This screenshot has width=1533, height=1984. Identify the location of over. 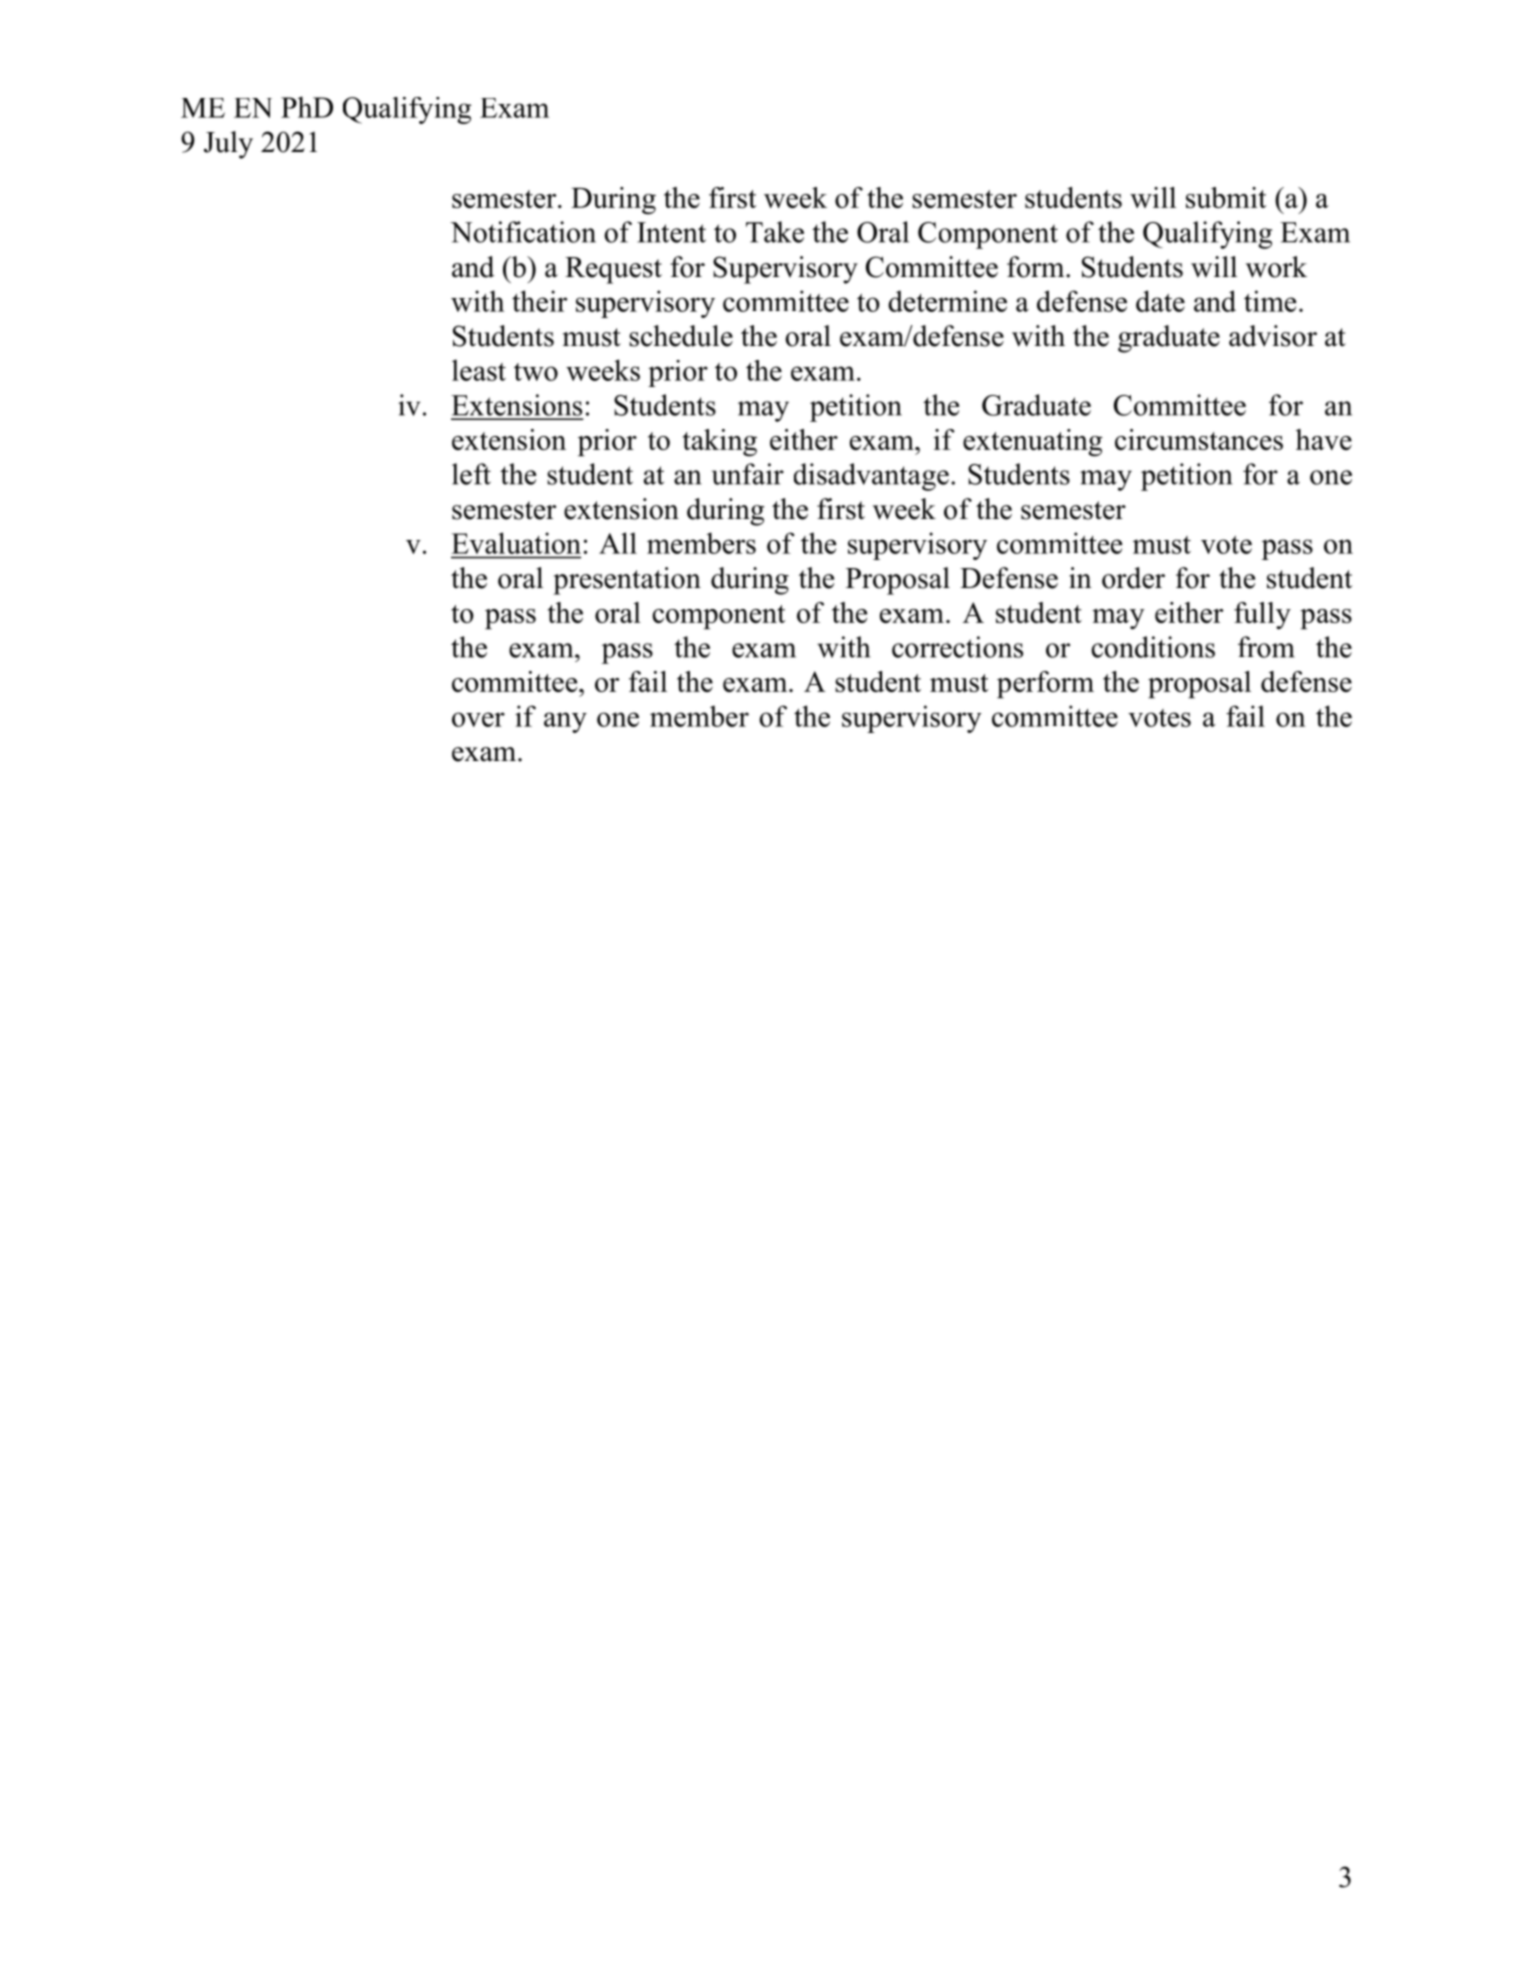
(478, 719).
